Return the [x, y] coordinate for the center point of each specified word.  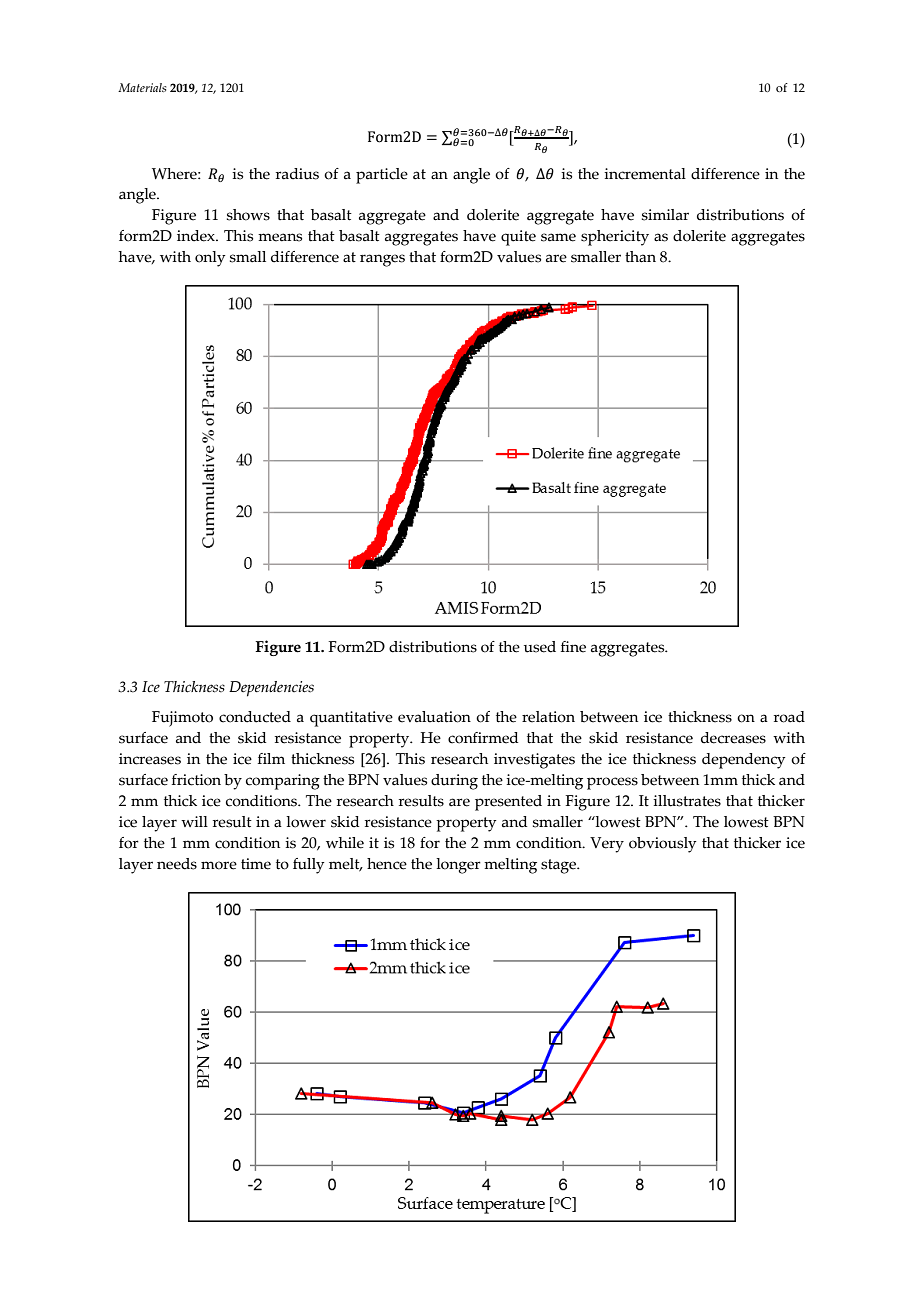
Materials [142, 87]
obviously [663, 845]
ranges [382, 260]
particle [382, 176]
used [540, 647]
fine [573, 647]
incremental [645, 174]
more [219, 865]
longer [458, 866]
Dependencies [271, 689]
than [640, 257]
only [210, 259]
